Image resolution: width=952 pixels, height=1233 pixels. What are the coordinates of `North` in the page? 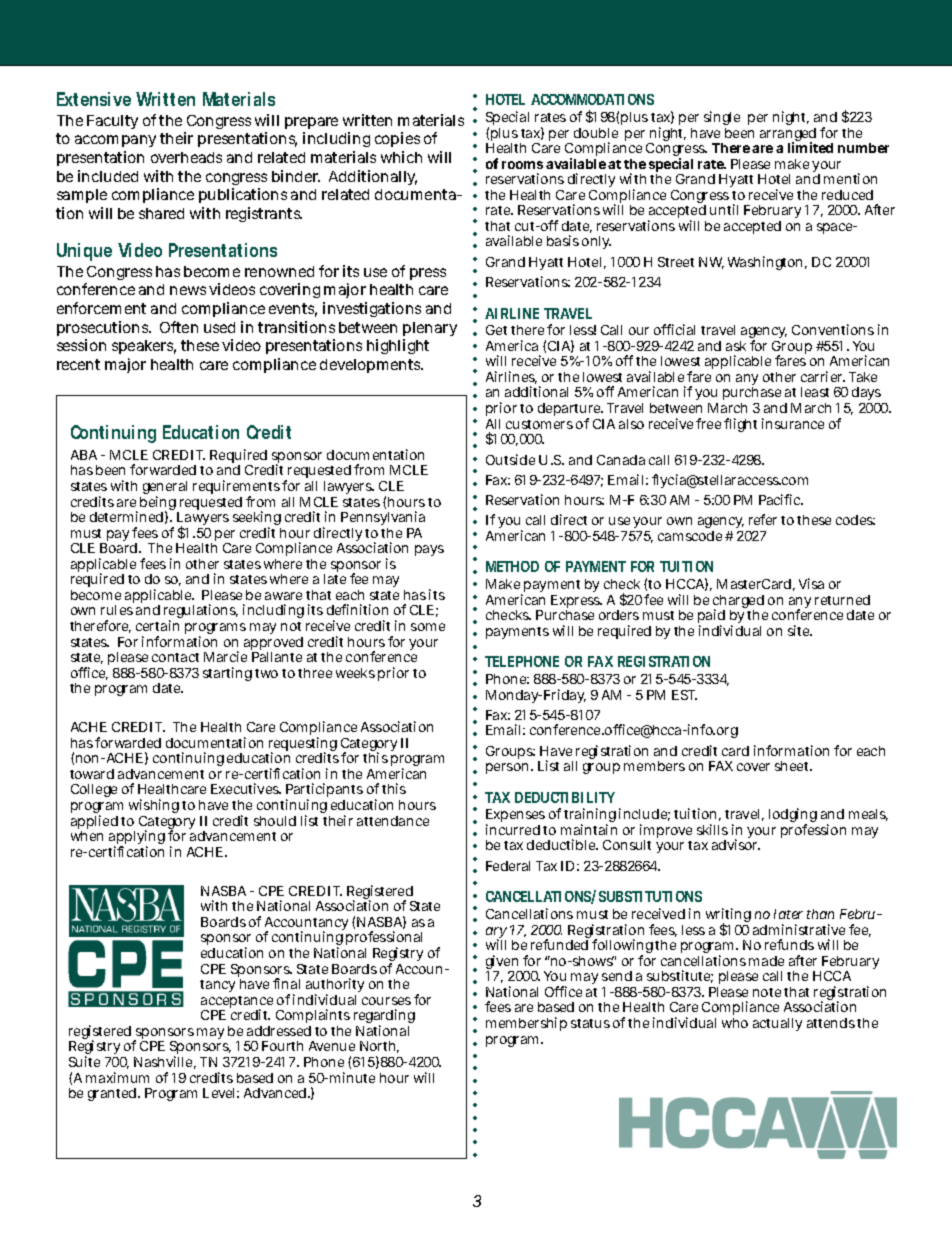 It's located at (379, 1047).
